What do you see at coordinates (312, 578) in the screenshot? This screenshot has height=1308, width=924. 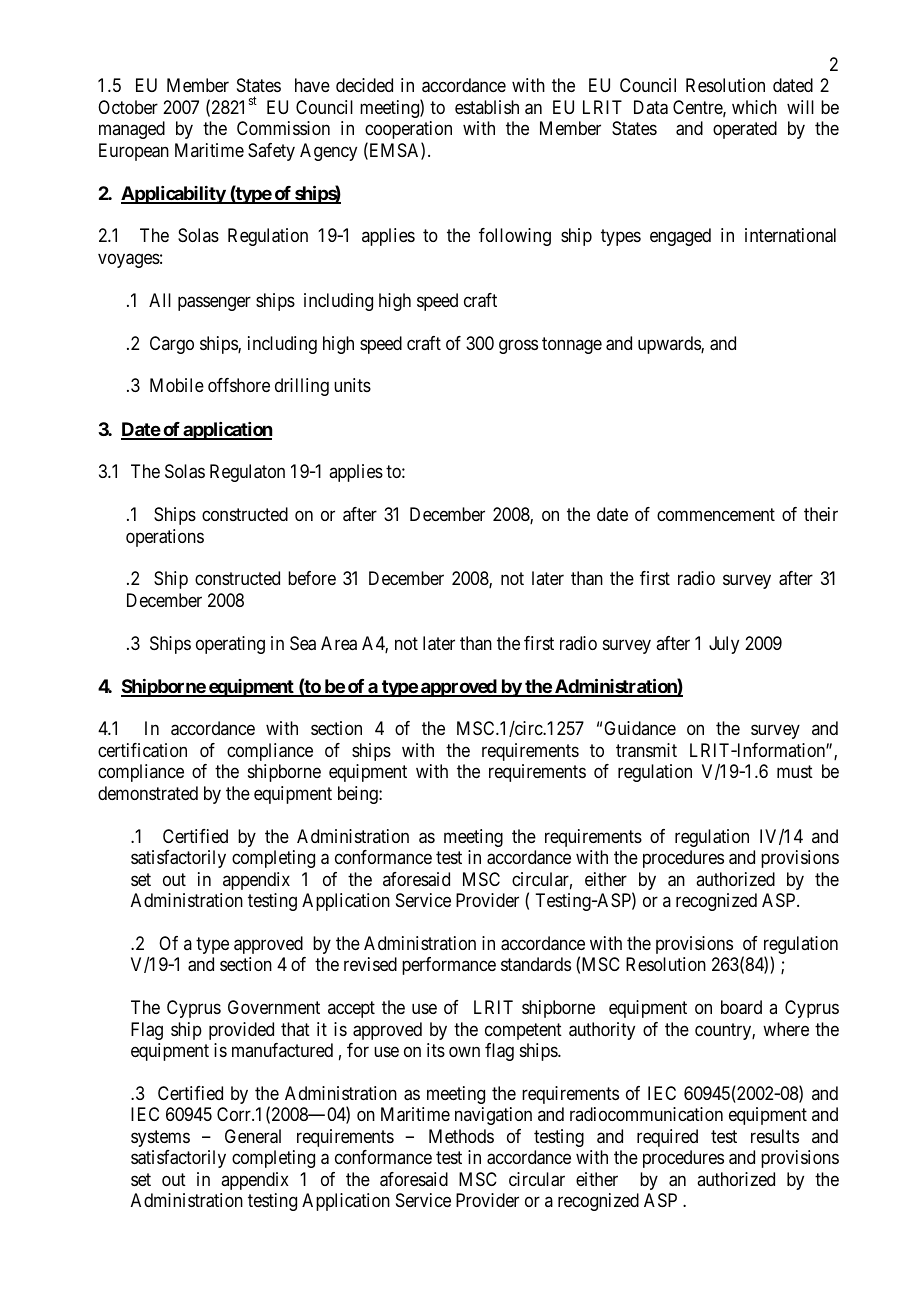 I see `before` at bounding box center [312, 578].
